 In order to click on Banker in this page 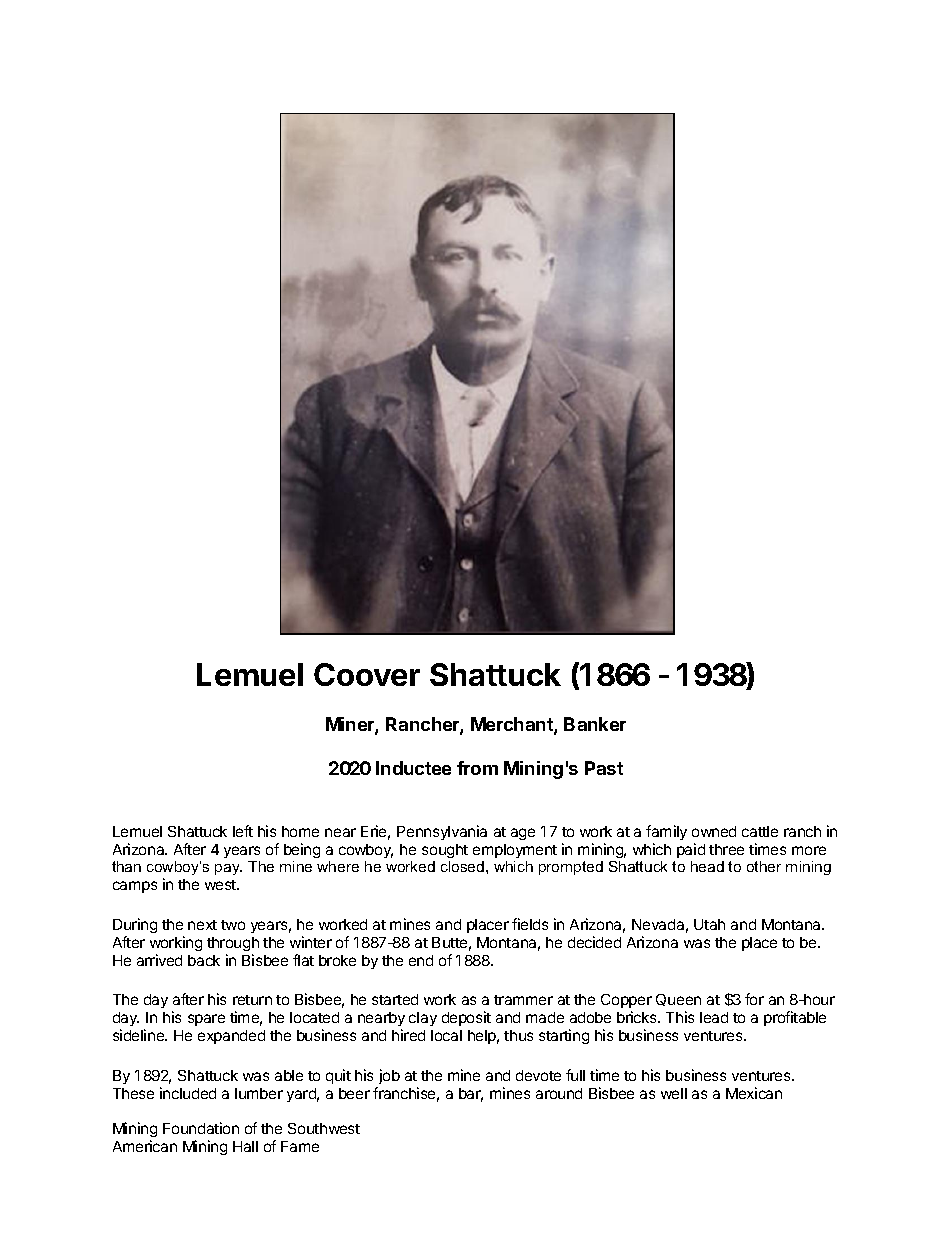, I will do `click(595, 724)`.
